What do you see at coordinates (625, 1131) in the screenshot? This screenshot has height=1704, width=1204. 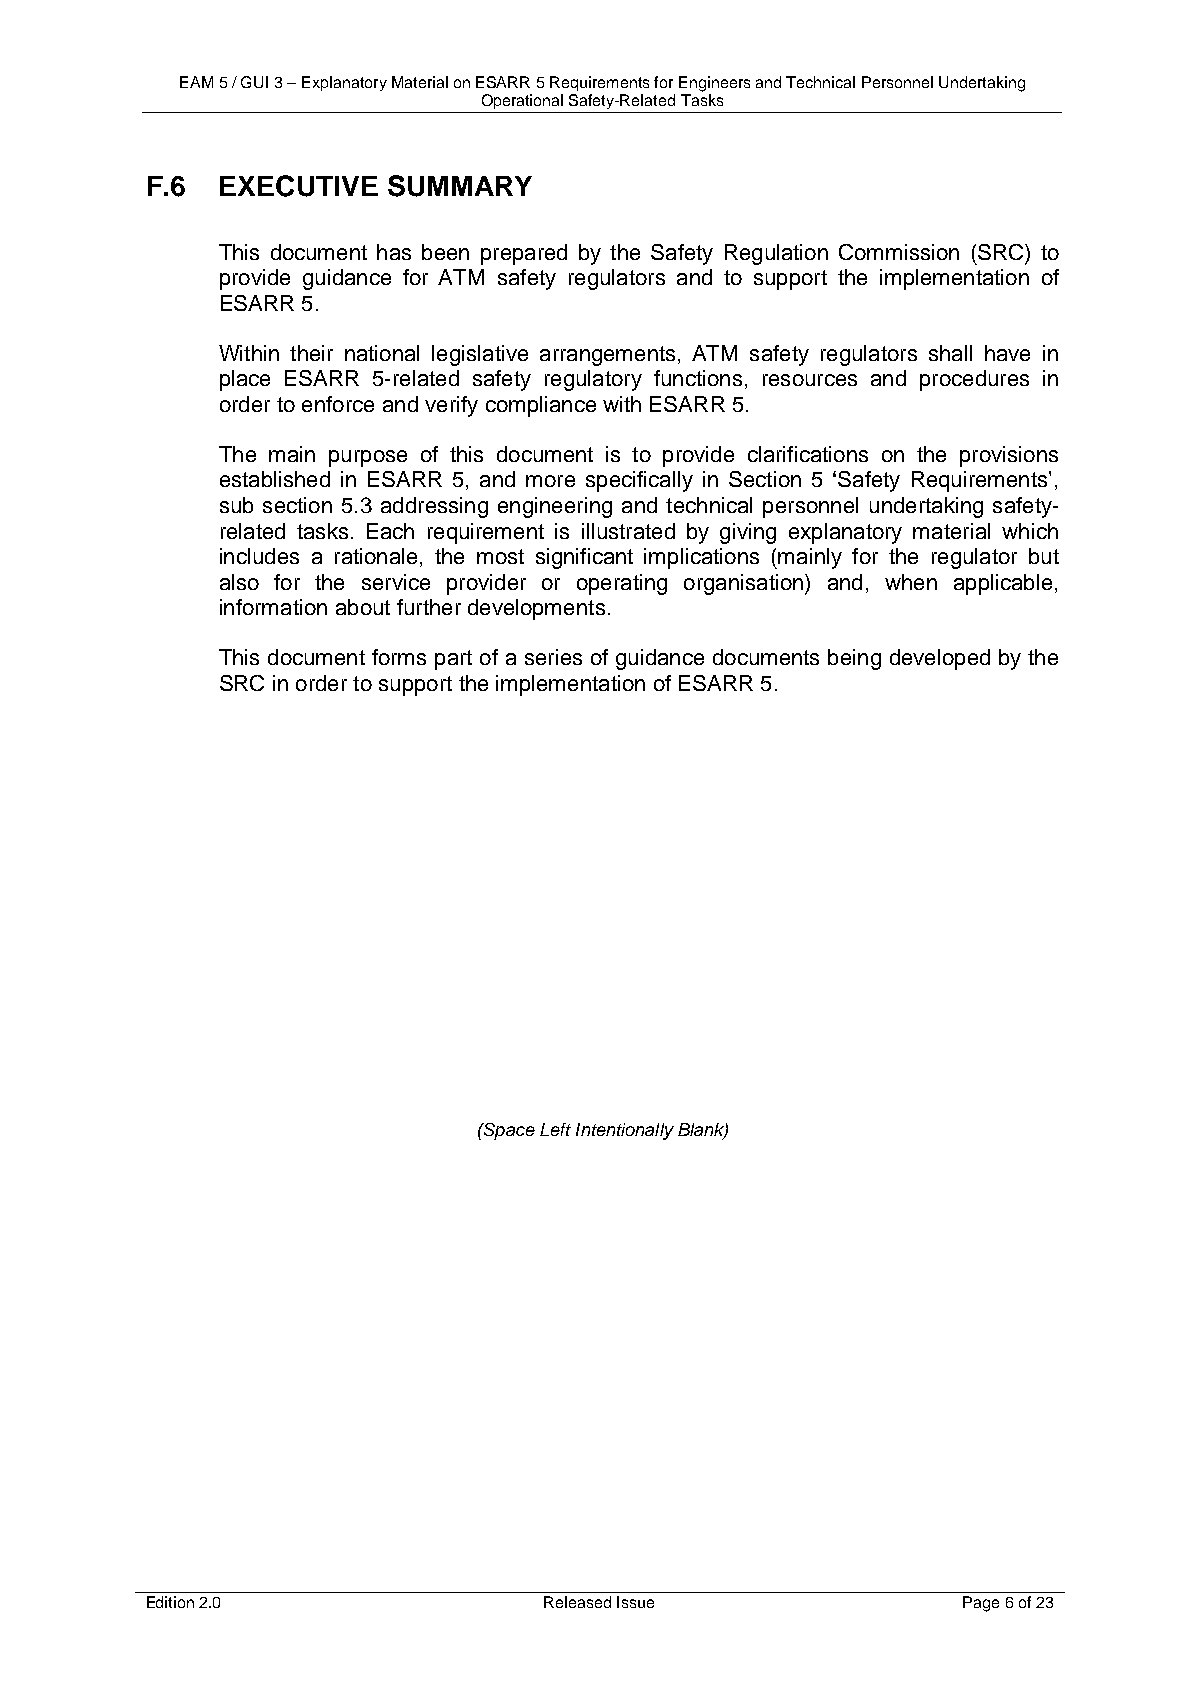 I see `Intentionally` at bounding box center [625, 1131].
